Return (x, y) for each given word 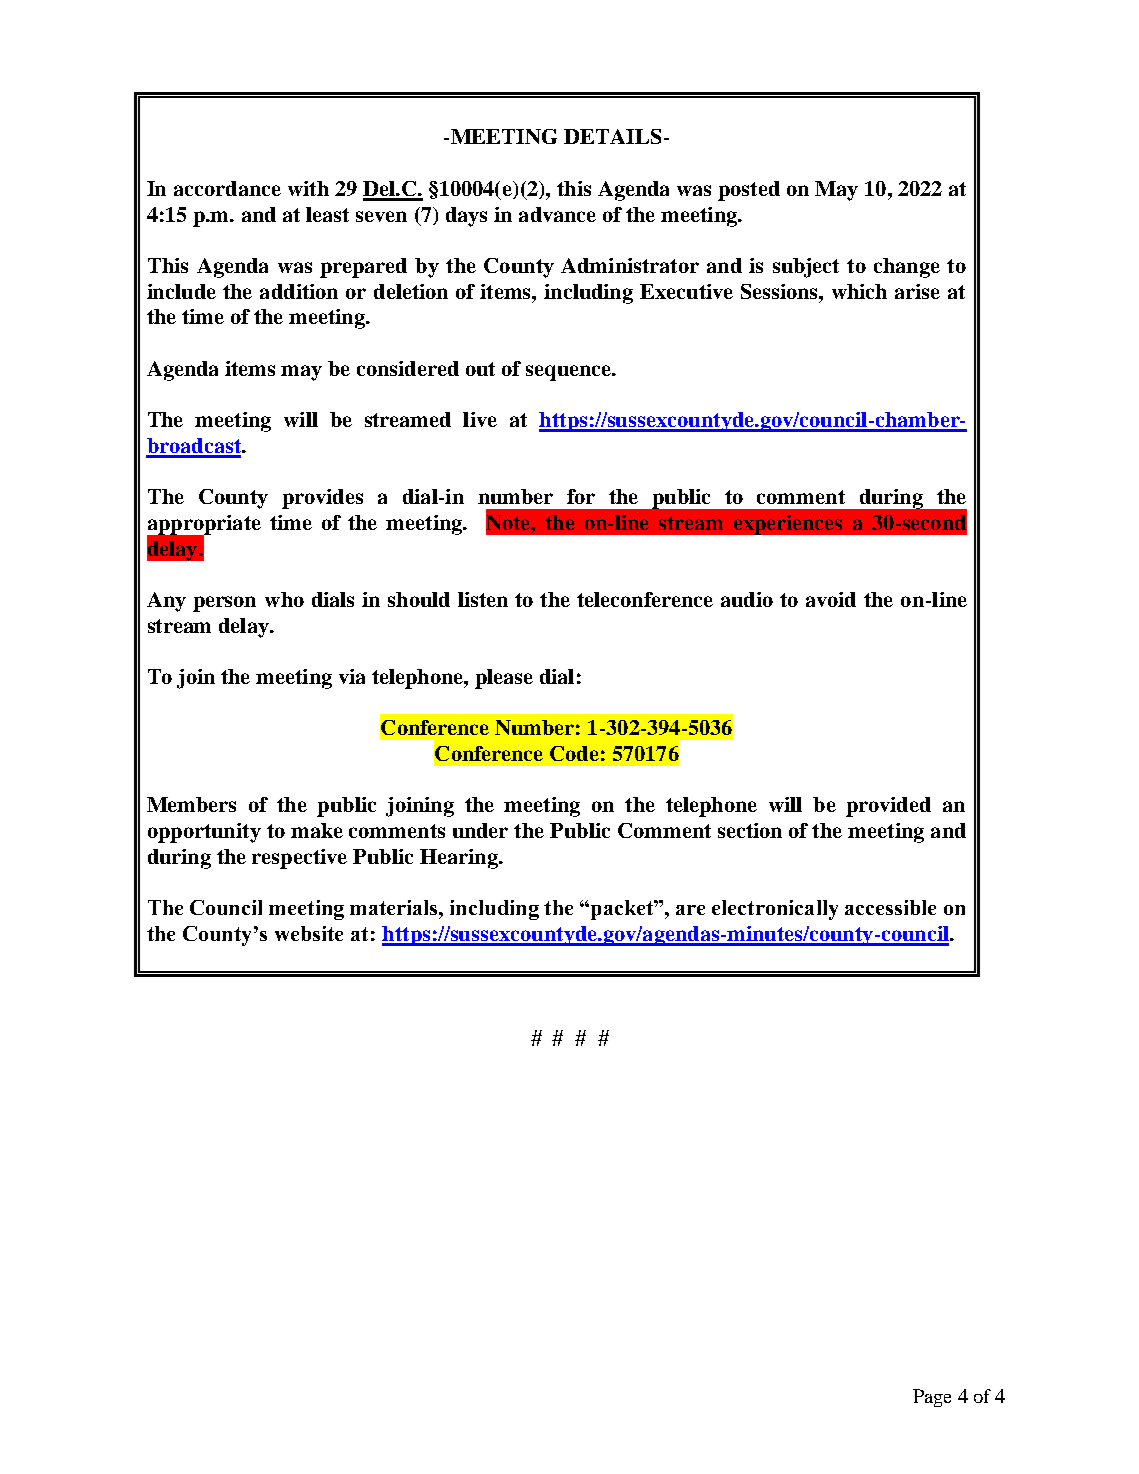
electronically (775, 910)
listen (483, 599)
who (284, 599)
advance (557, 214)
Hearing (460, 859)
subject (806, 268)
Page (932, 1398)
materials (395, 907)
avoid (831, 599)
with (308, 188)
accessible (890, 907)
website (309, 933)
